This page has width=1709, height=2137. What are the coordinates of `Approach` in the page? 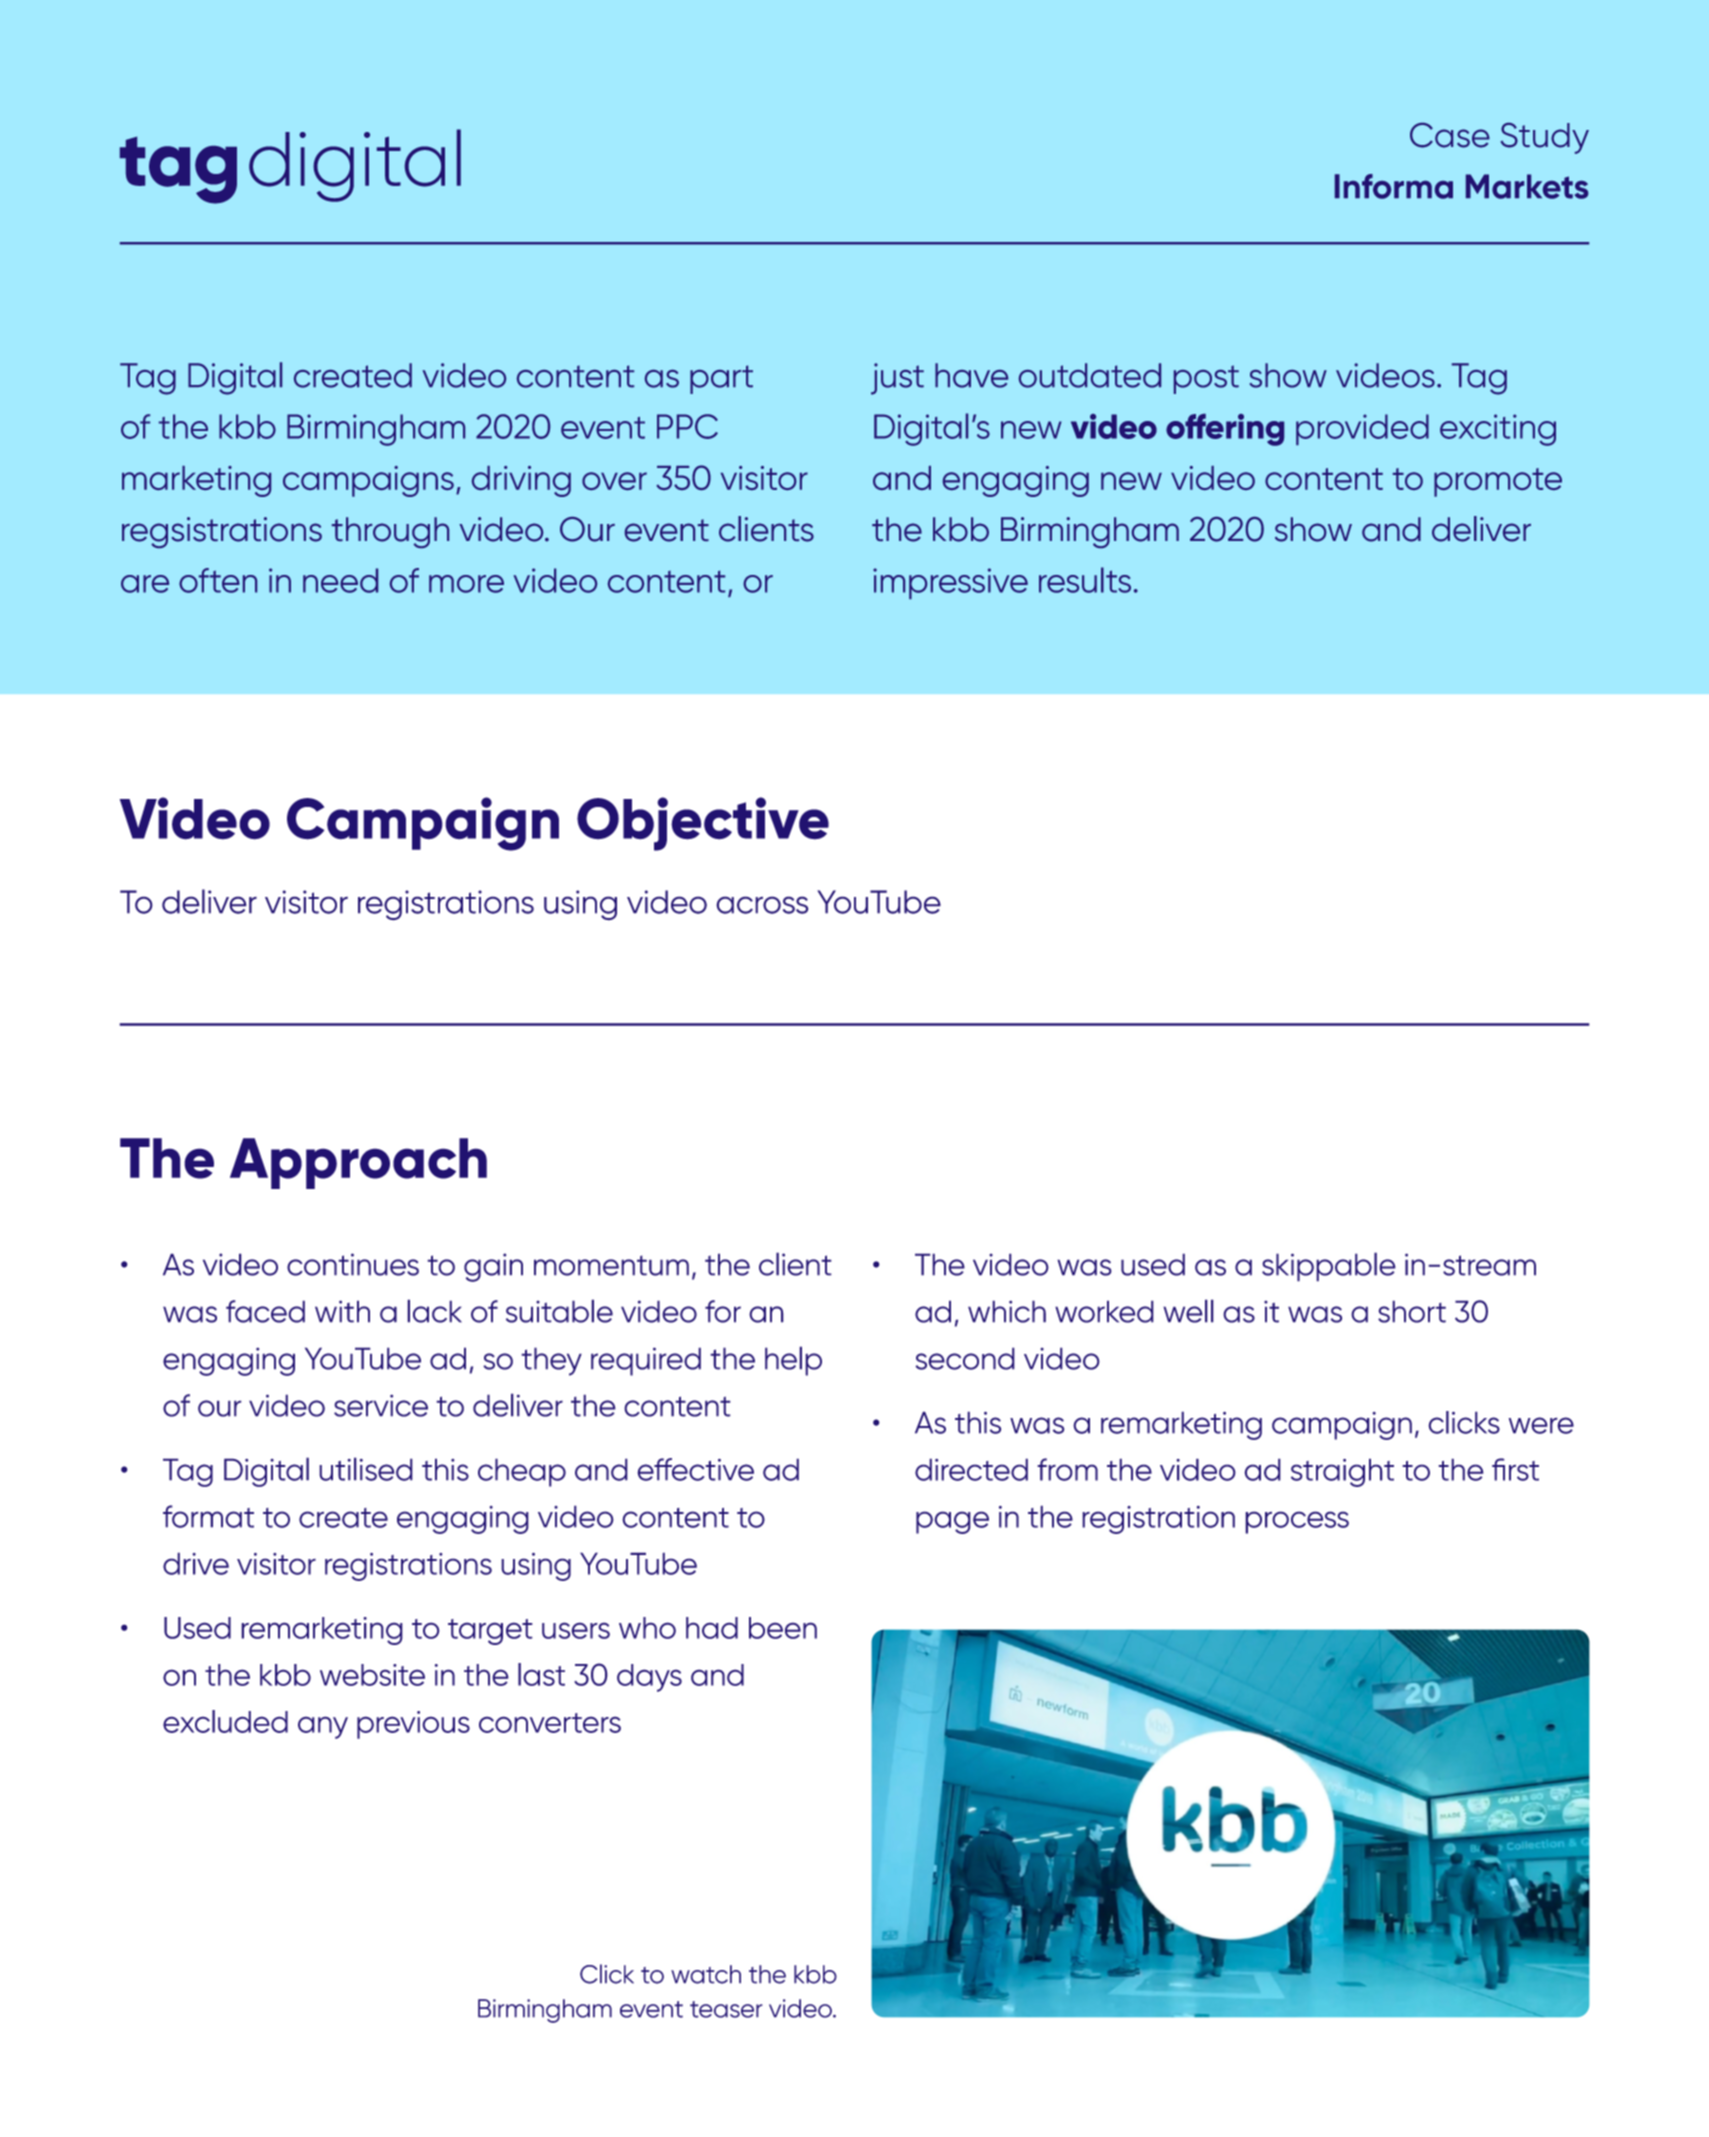 It's located at (358, 1163).
